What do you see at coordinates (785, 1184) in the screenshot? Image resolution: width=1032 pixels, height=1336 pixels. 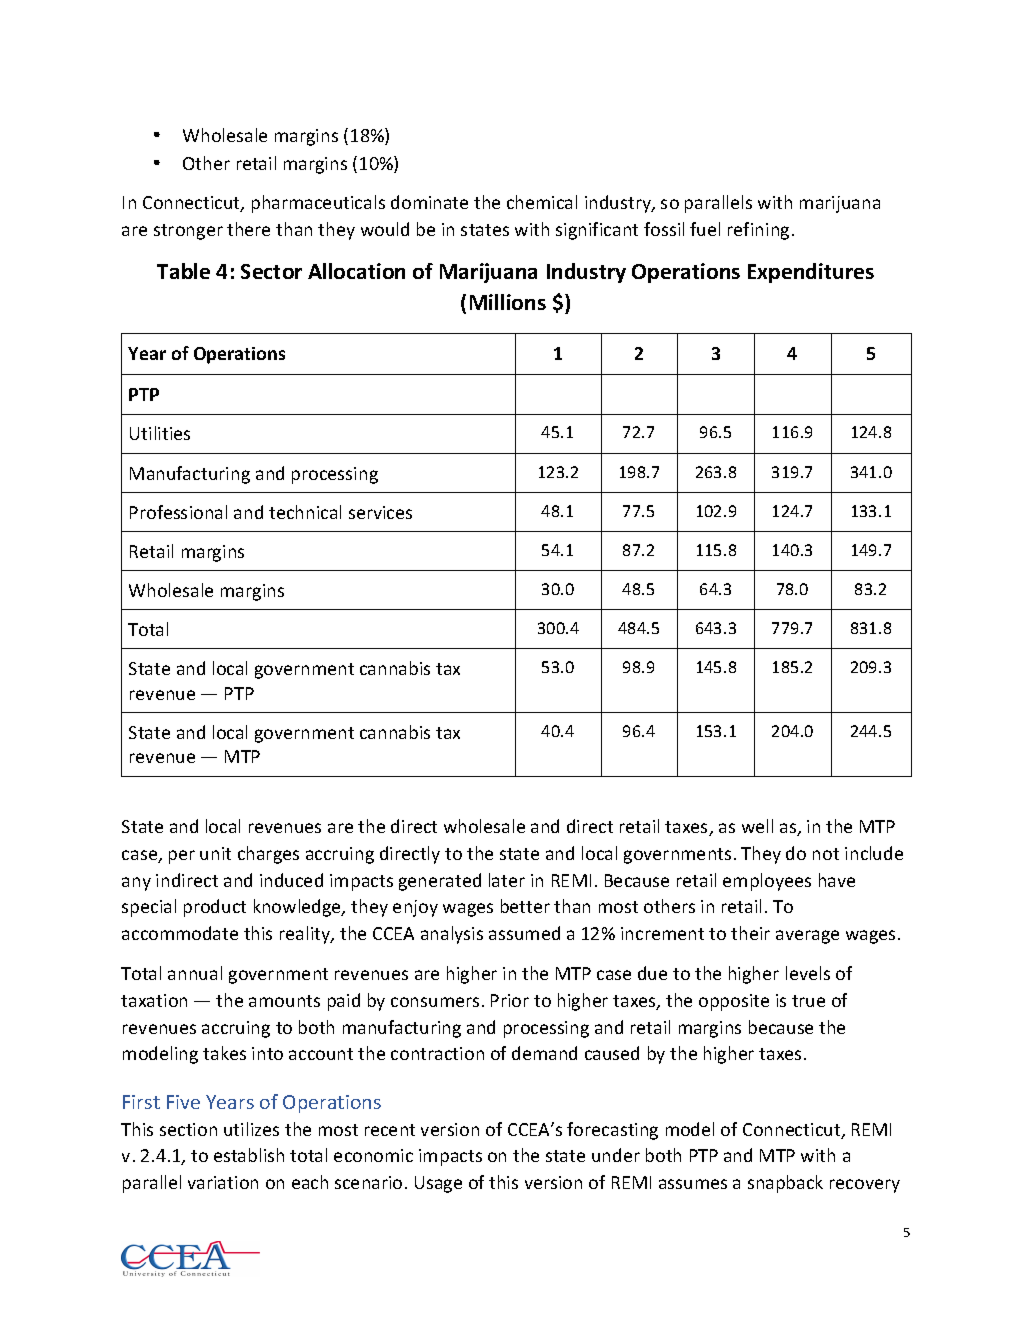 I see `snapback` at bounding box center [785, 1184].
